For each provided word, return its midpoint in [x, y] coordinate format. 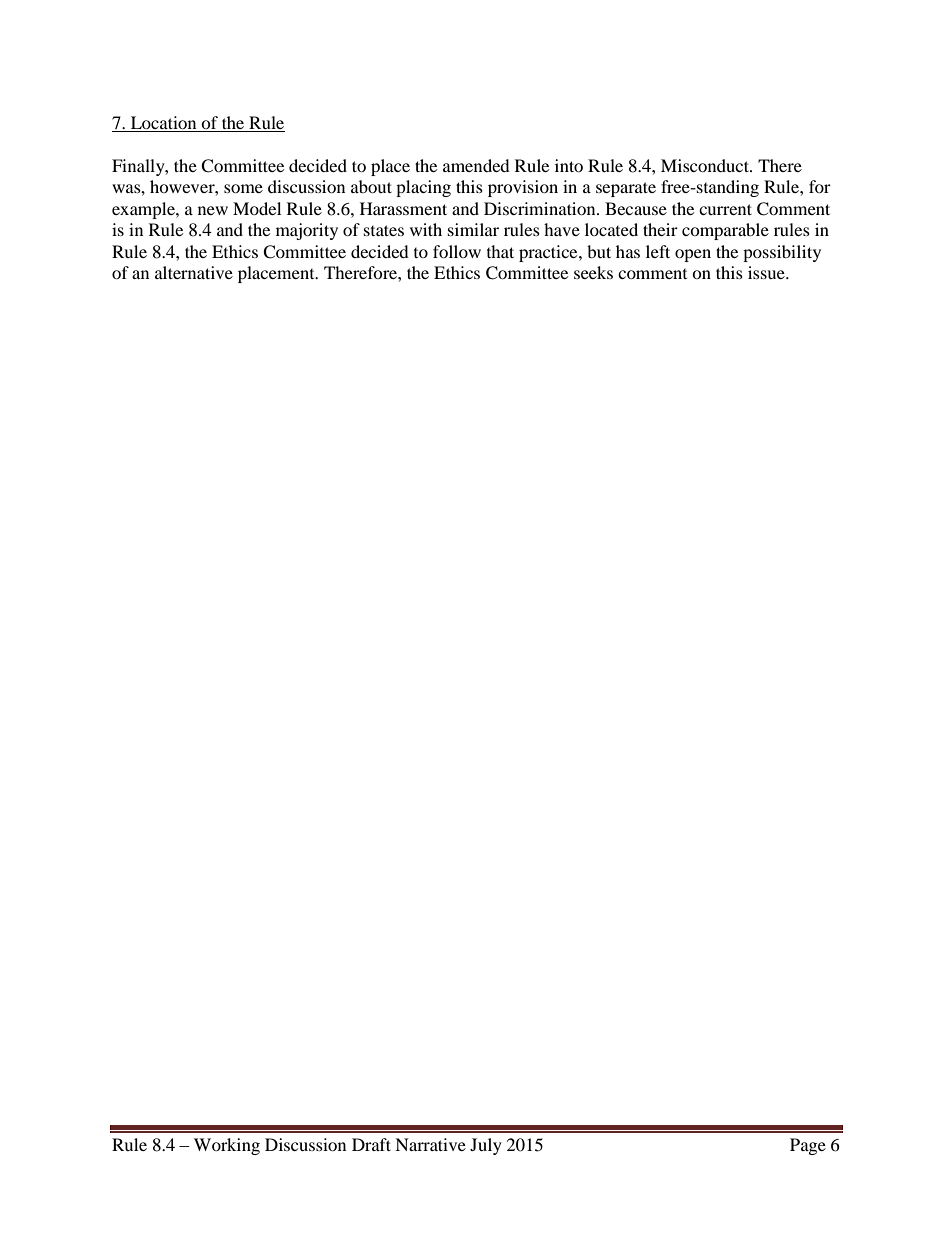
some [243, 188]
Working [227, 1146]
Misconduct [706, 165]
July [486, 1146]
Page [808, 1146]
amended [476, 165]
